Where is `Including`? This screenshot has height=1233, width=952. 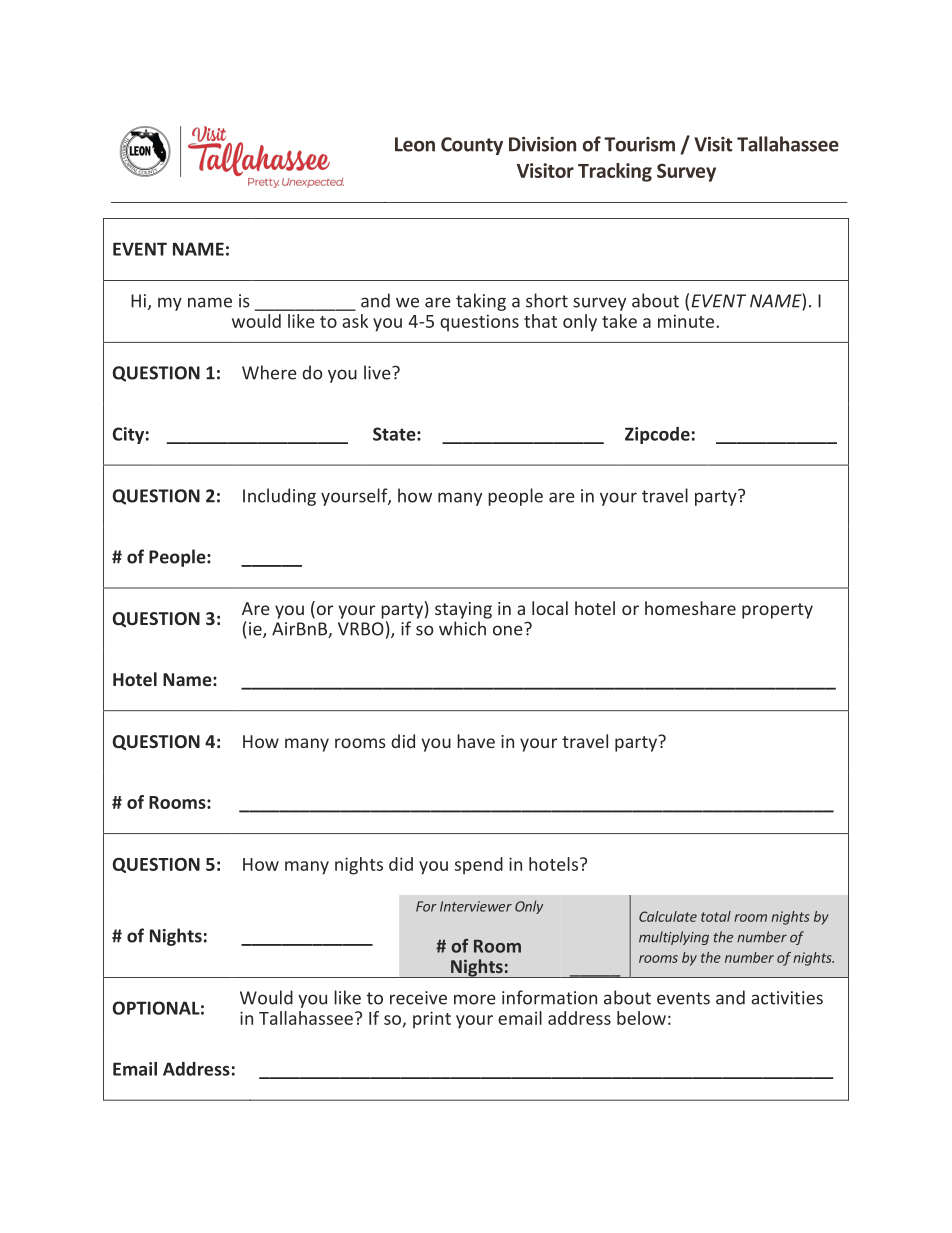
Including is located at coordinates (279, 497).
